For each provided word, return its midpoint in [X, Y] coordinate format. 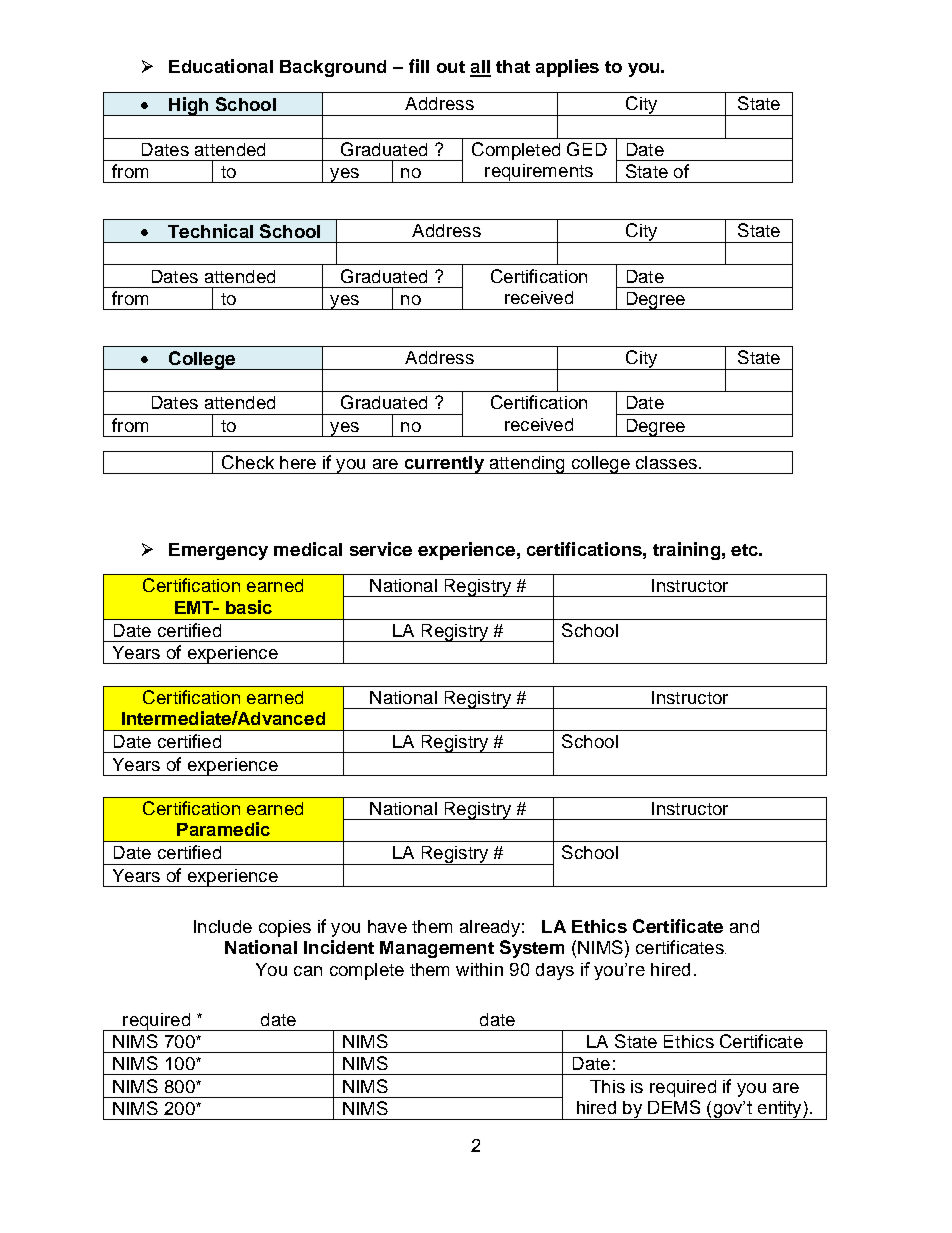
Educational [221, 66]
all [480, 68]
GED [587, 149]
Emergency [218, 551]
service [381, 549]
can [308, 971]
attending [527, 465]
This [607, 1086]
